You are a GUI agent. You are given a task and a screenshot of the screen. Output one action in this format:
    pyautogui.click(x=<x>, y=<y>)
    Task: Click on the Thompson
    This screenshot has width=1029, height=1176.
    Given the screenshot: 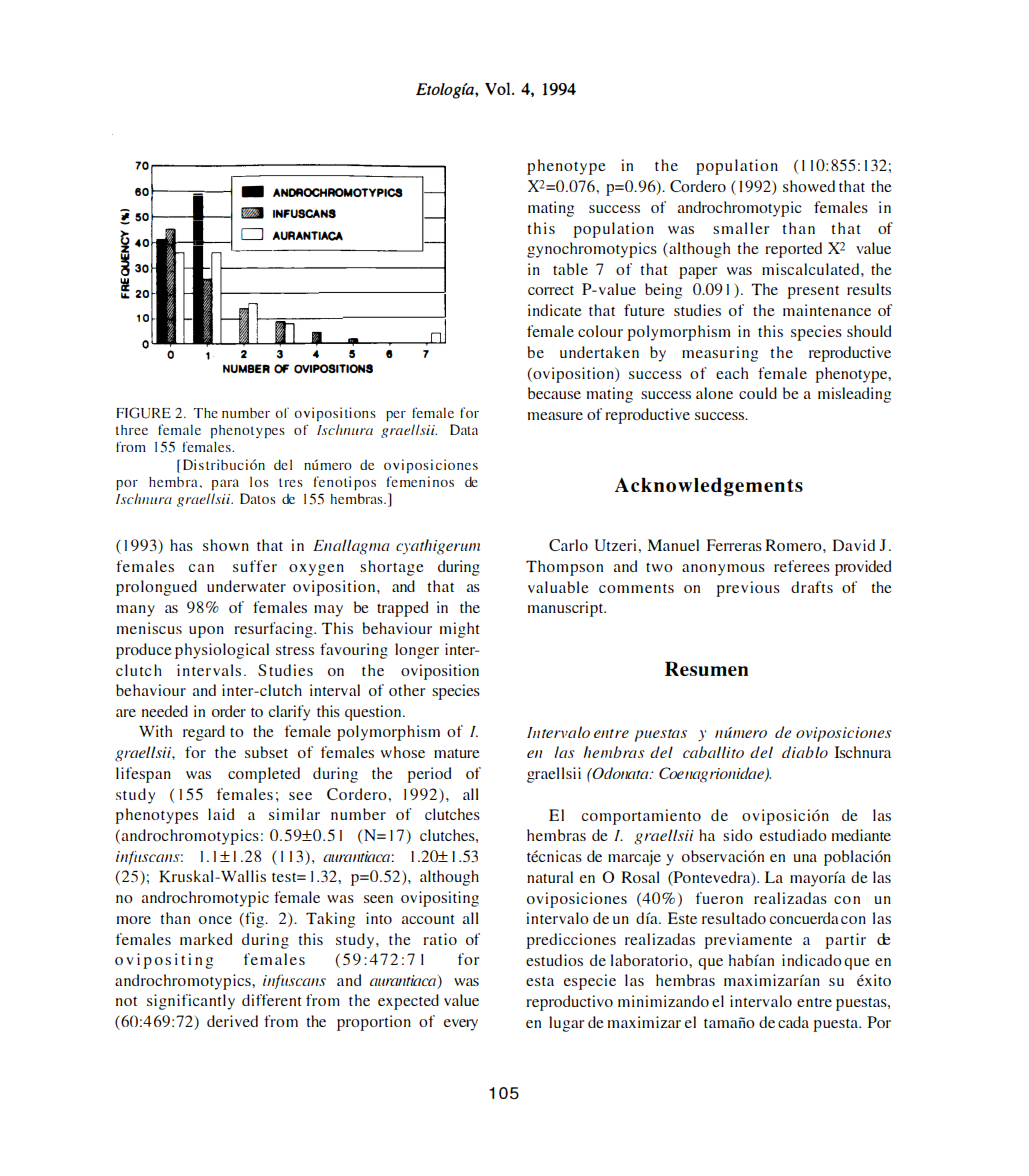 What is the action you would take?
    pyautogui.click(x=564, y=568)
